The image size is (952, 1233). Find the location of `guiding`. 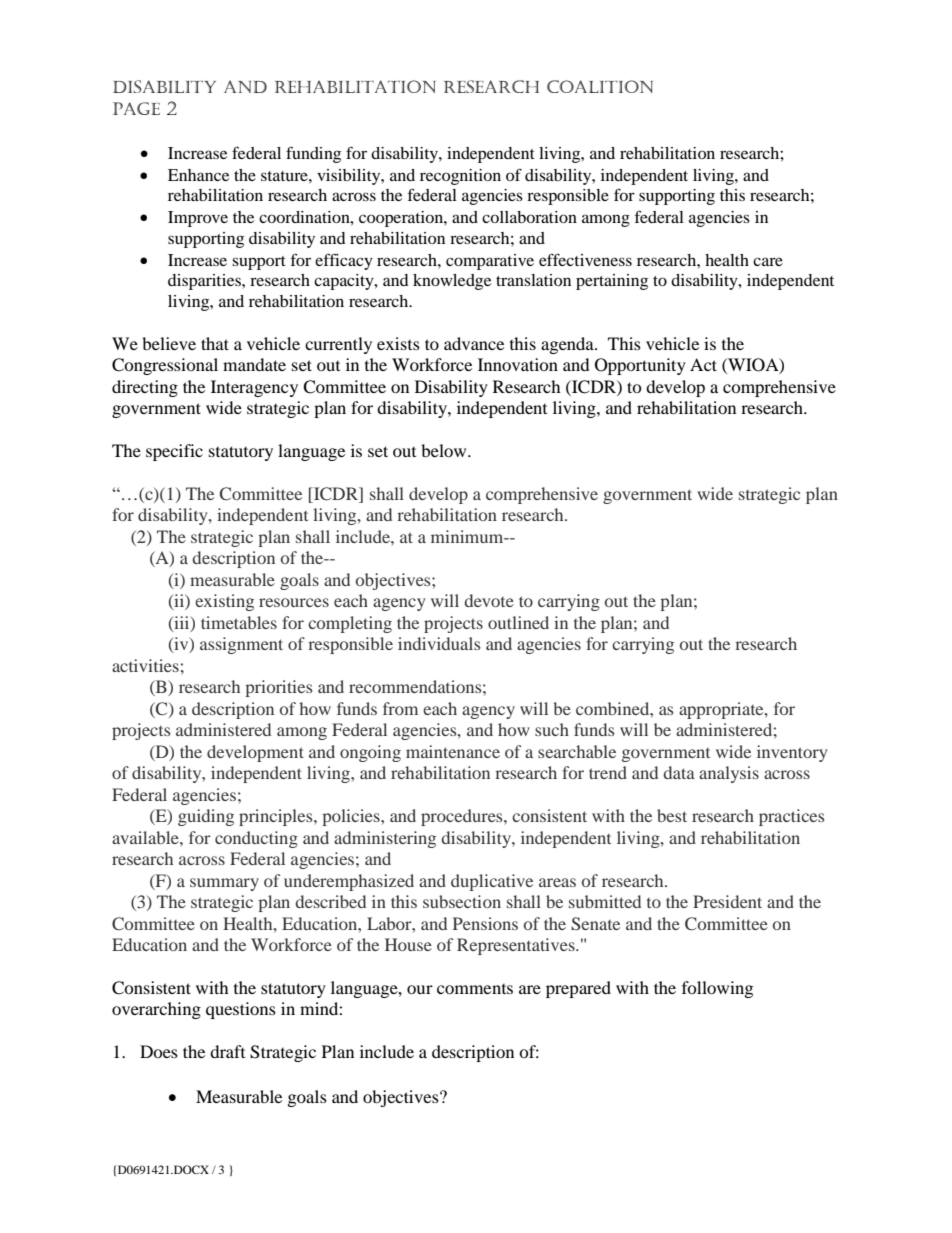

guiding is located at coordinates (206, 817).
